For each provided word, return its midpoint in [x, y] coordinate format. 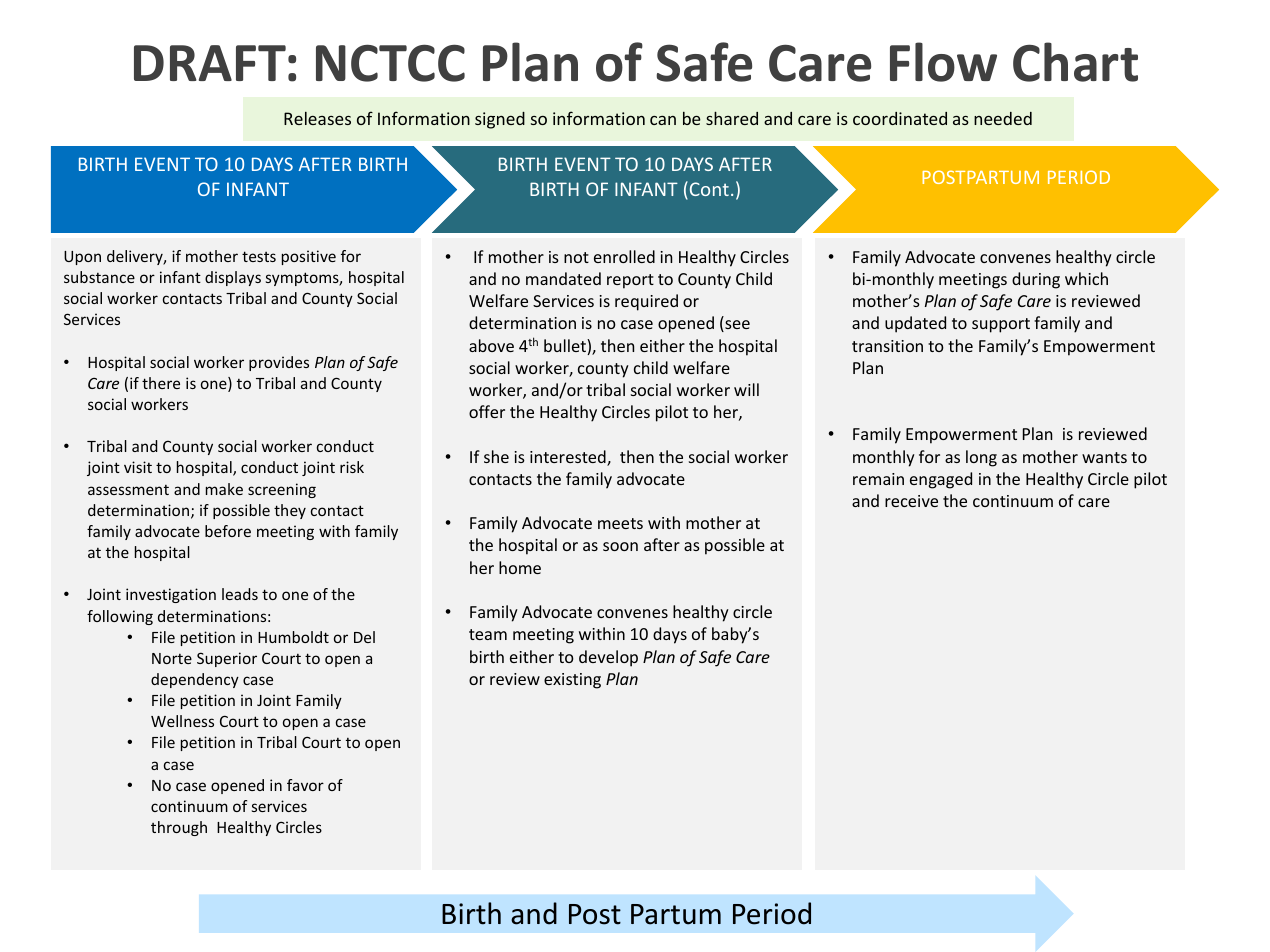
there [161, 383]
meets [620, 523]
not [576, 257]
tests [259, 256]
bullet [566, 347]
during [1036, 280]
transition [887, 346]
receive [911, 501]
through [179, 828]
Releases [317, 118]
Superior [227, 659]
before [228, 531]
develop [608, 658]
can [663, 120]
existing [572, 681]
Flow [943, 62]
